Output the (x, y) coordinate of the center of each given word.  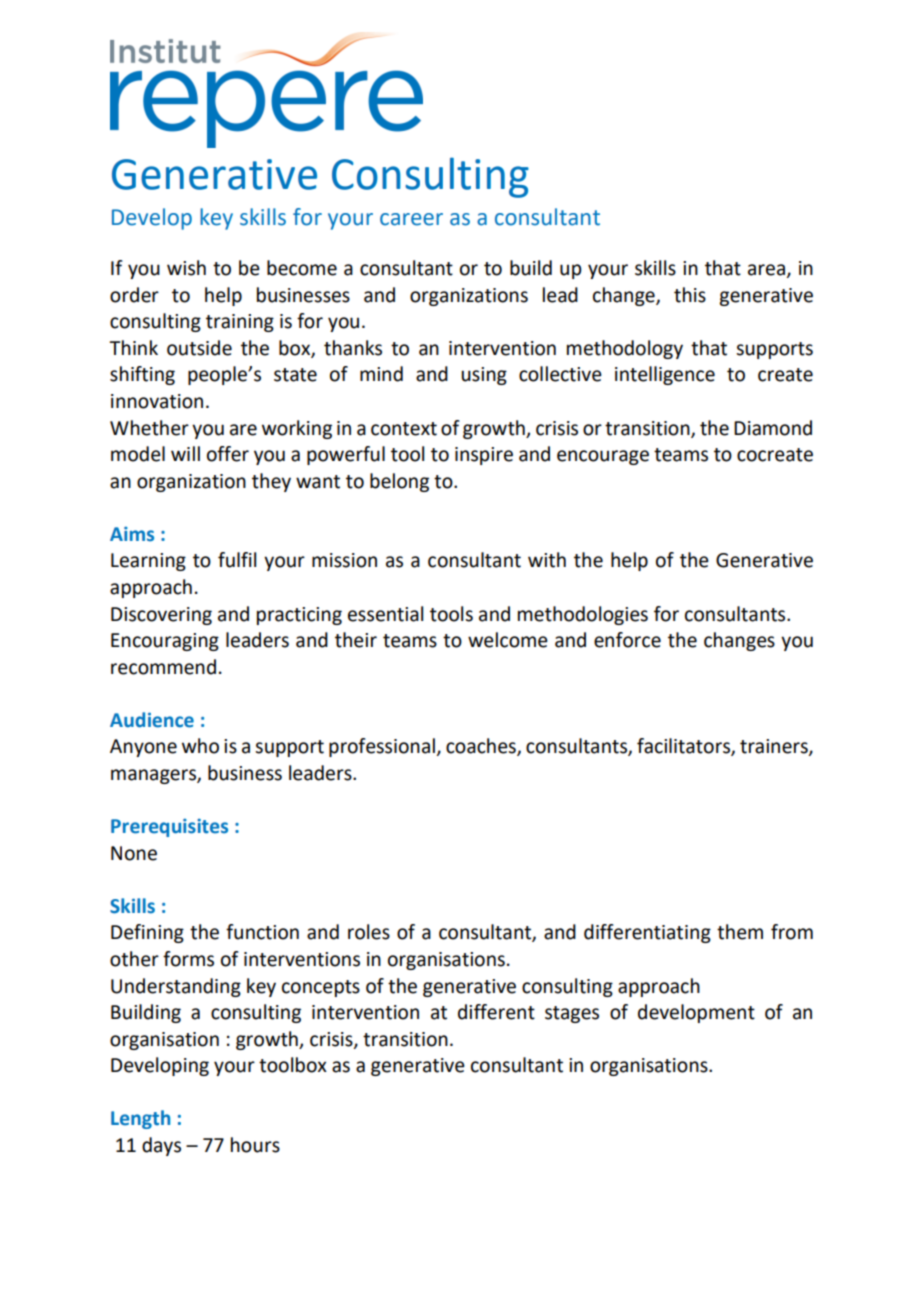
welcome (508, 640)
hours (255, 1145)
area (766, 270)
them (740, 932)
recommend (163, 667)
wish (186, 268)
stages (572, 1014)
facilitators (684, 747)
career (411, 219)
